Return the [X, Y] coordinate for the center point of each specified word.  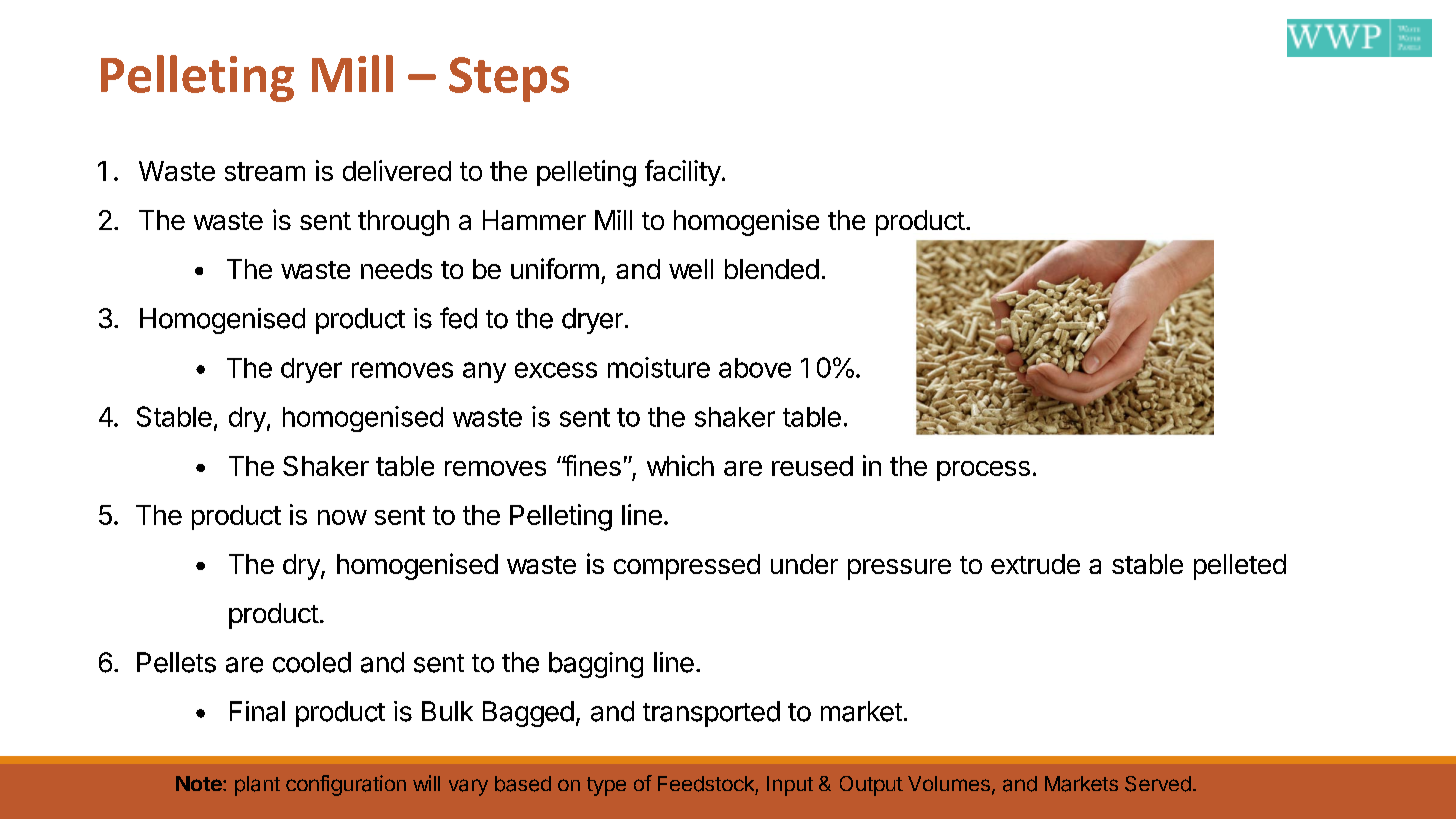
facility [683, 173]
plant [257, 786]
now [342, 517]
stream [265, 171]
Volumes [949, 783]
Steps [509, 79]
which [680, 465]
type [606, 786]
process [983, 471]
